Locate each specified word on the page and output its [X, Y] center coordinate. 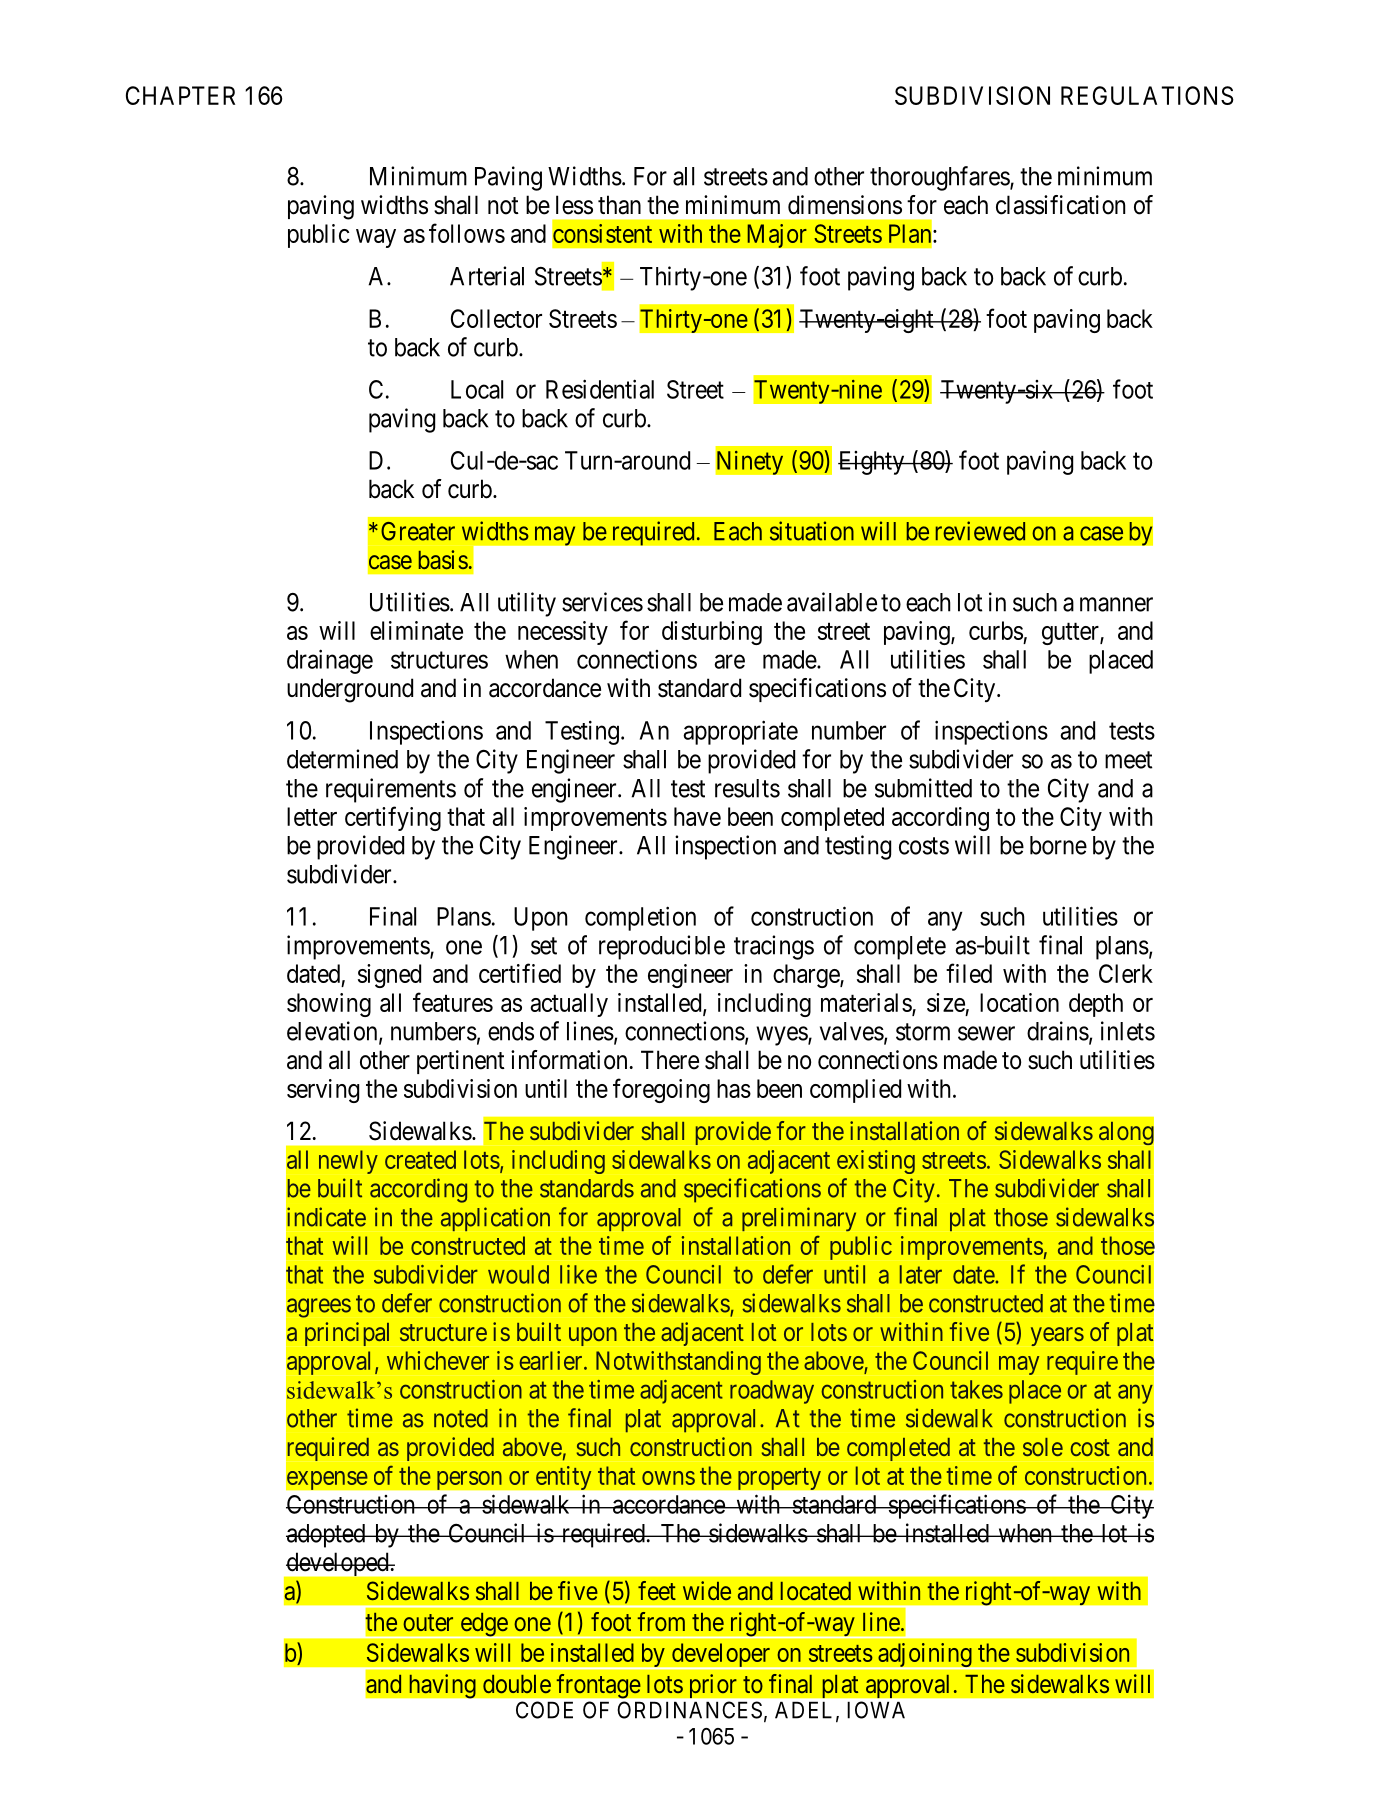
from [661, 1621]
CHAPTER [180, 95]
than [619, 205]
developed [338, 1564]
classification [1060, 205]
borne [1058, 845]
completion [640, 918]
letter [312, 816]
